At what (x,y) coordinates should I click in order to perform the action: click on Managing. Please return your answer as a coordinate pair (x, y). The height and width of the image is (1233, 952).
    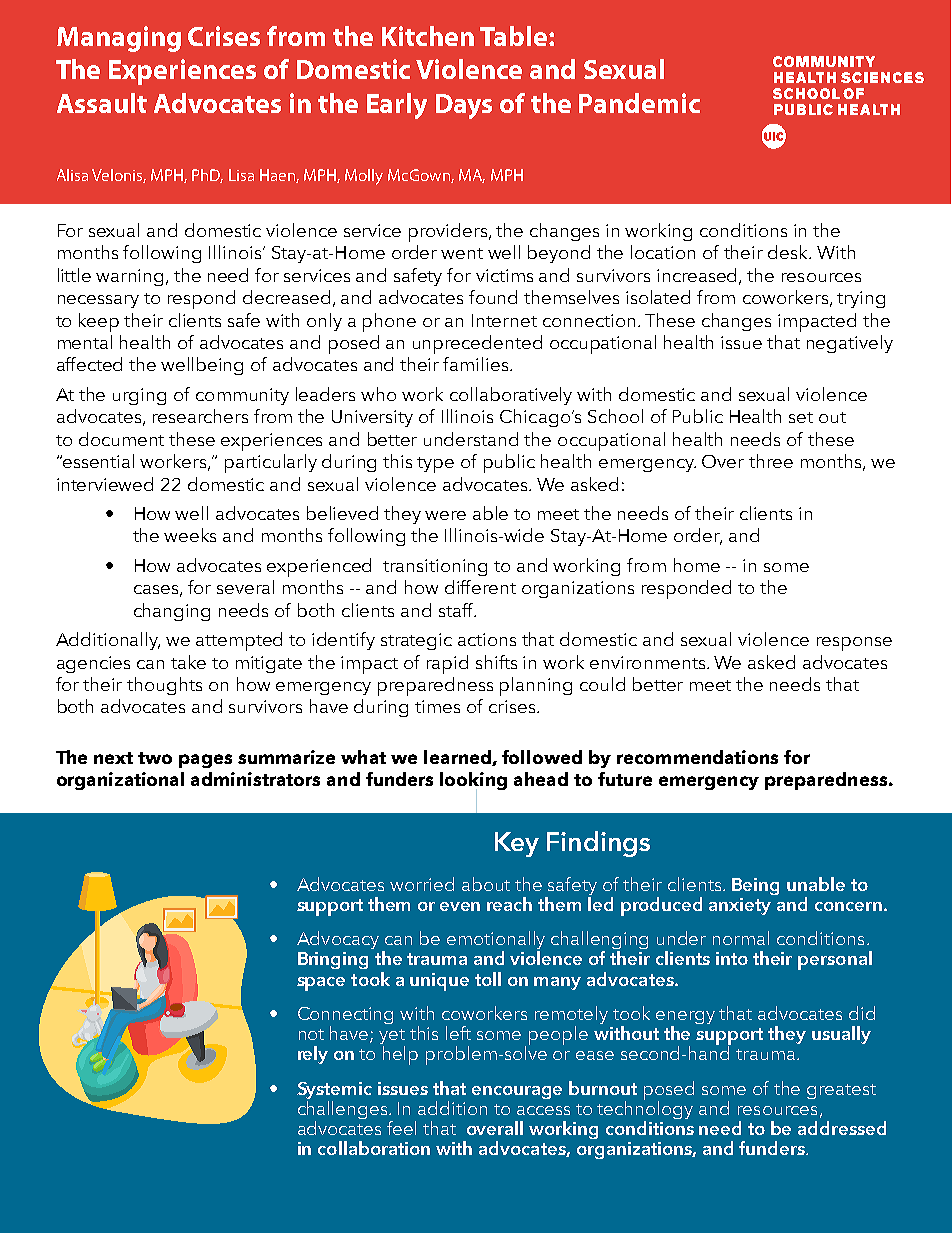
    Looking at the image, I should click on (119, 39).
